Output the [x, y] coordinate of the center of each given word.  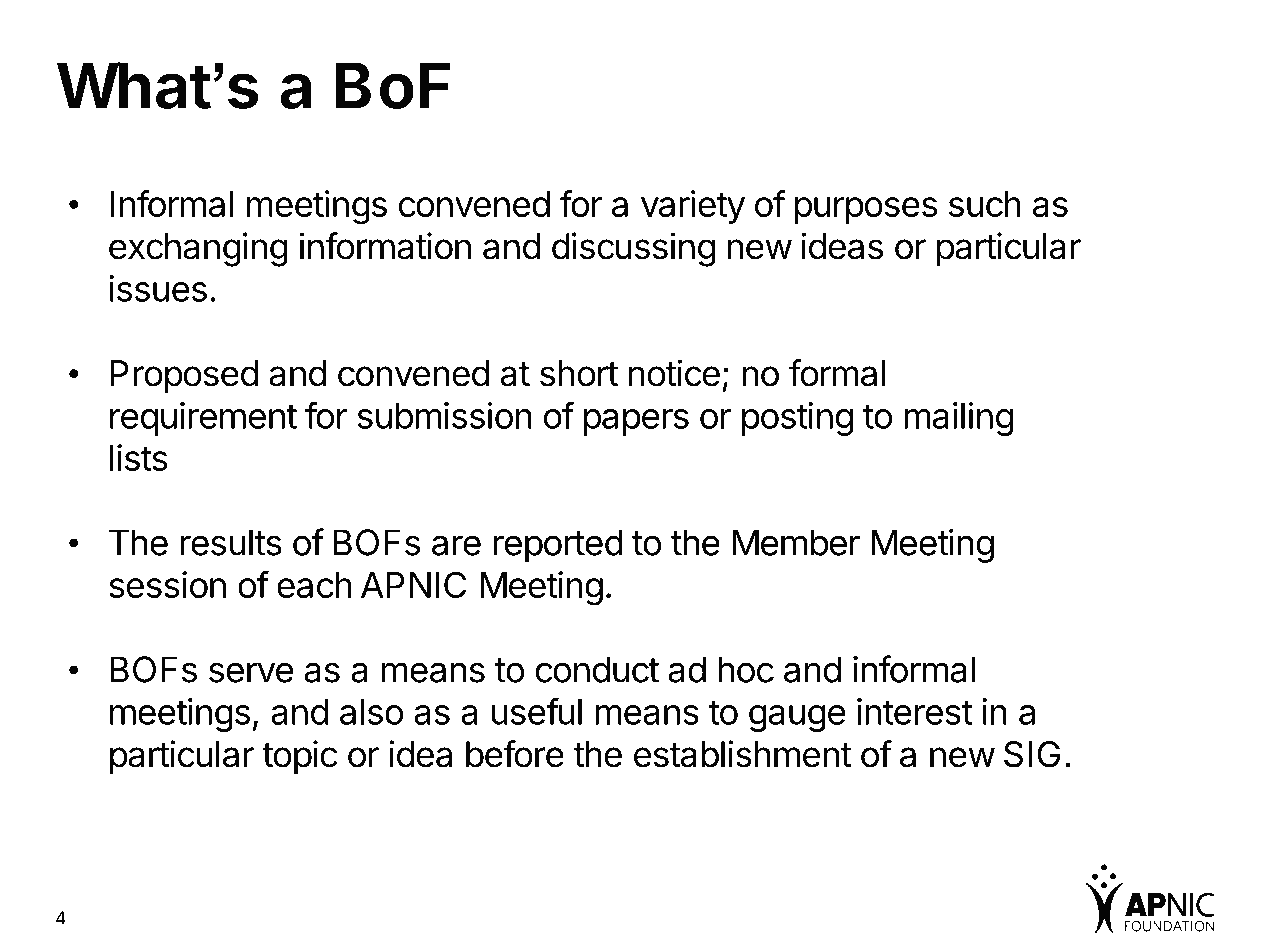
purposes [866, 210]
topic [300, 757]
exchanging [198, 249]
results [231, 542]
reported [558, 546]
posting [797, 419]
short [579, 373]
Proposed [184, 377]
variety [693, 207]
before [515, 754]
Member [796, 542]
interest [914, 711]
